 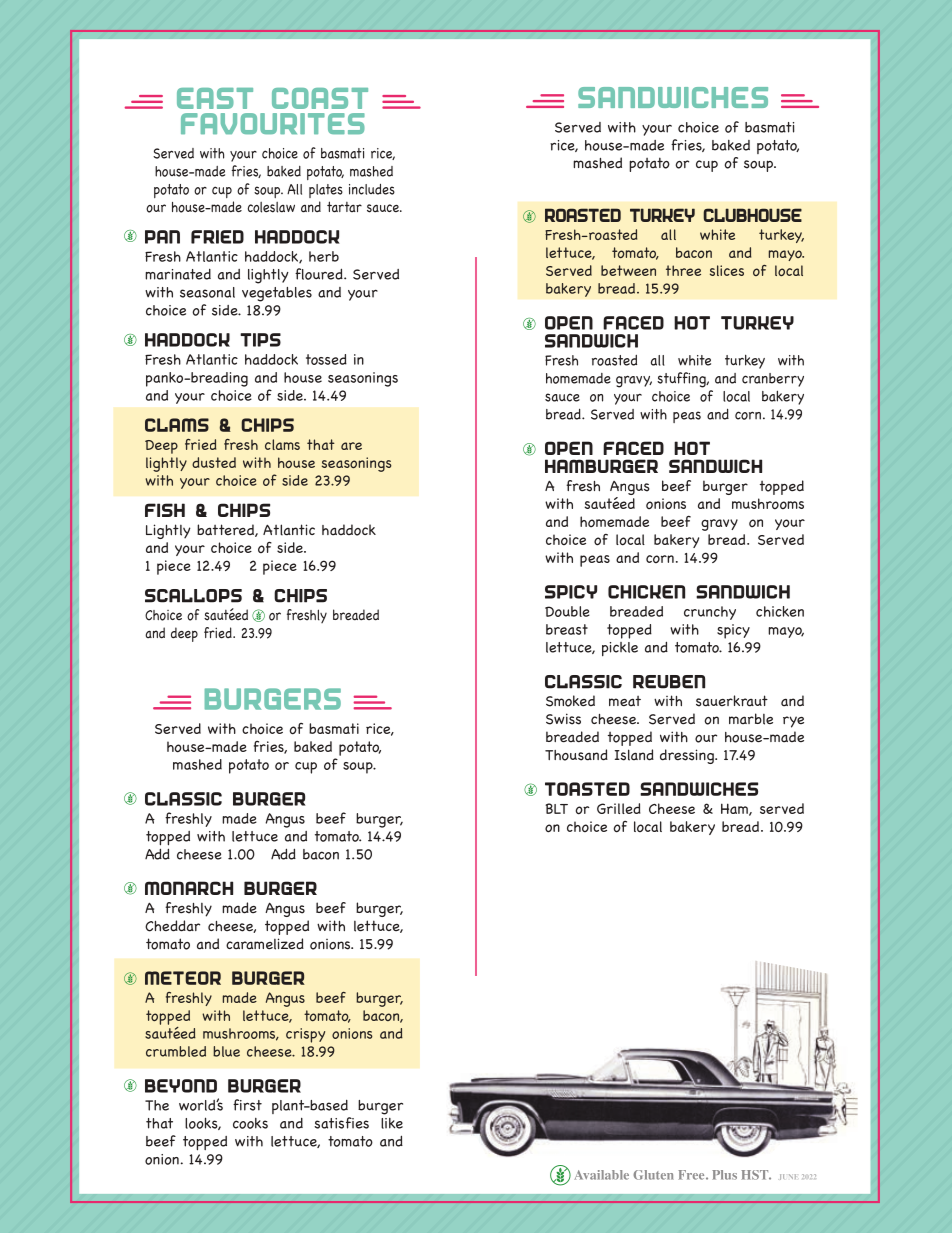 I want to click on dusted, so click(x=214, y=462).
